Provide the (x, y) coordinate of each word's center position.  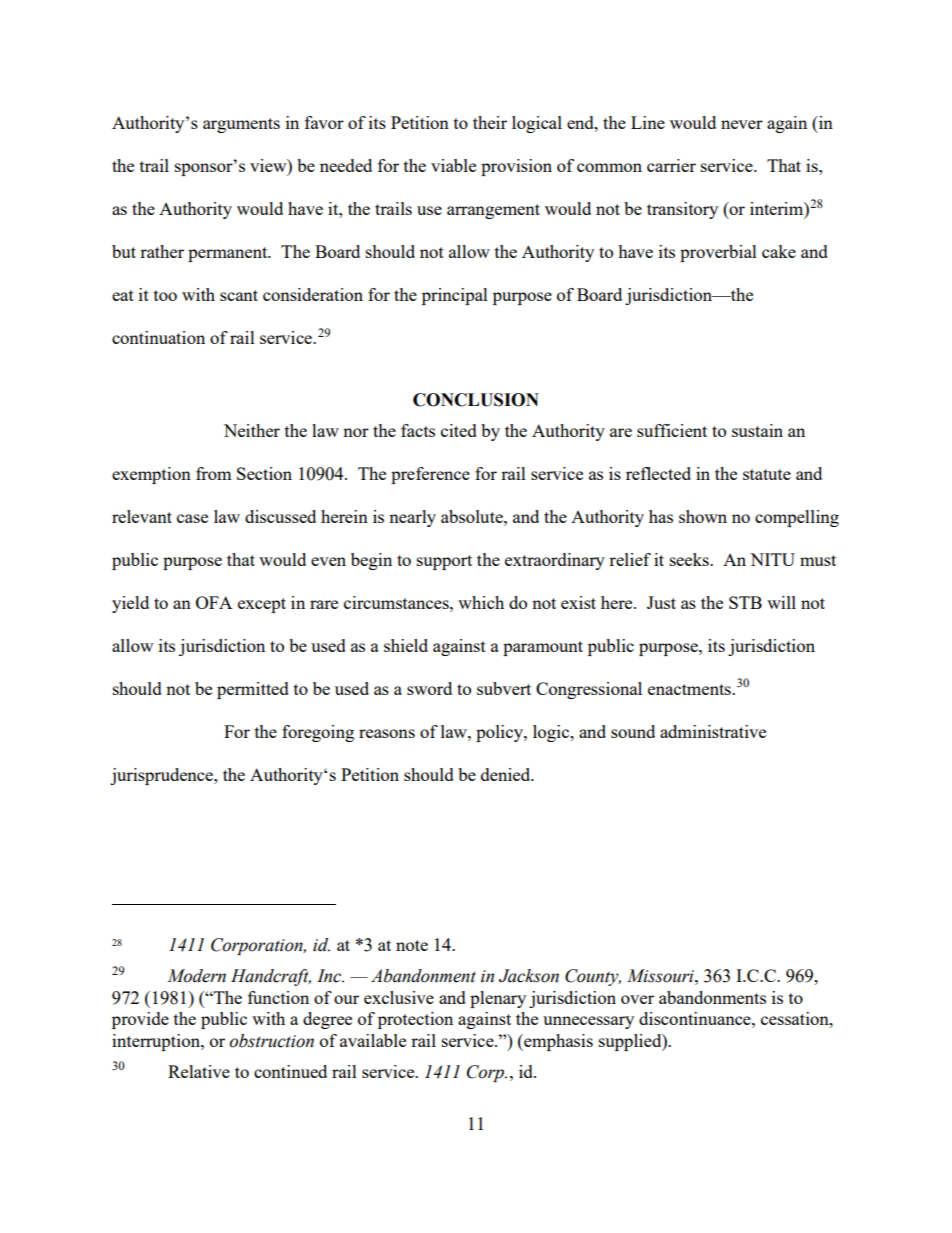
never (742, 124)
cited (459, 430)
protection (415, 1020)
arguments (241, 125)
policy (500, 733)
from (214, 473)
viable (453, 165)
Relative (199, 1071)
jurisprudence (162, 776)
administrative (713, 731)
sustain (757, 430)
